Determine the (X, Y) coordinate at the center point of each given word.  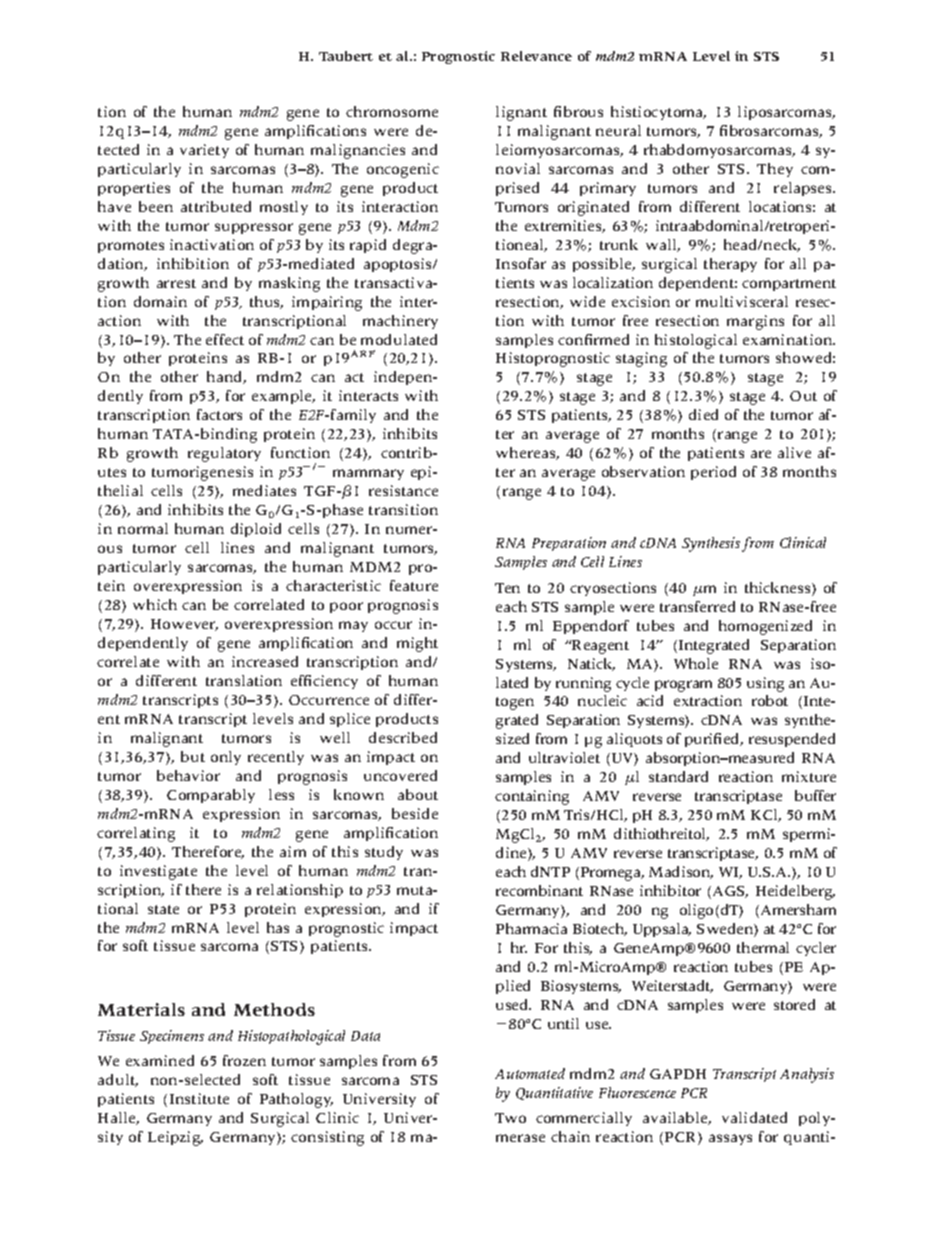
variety (204, 151)
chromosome (392, 111)
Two (510, 1118)
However (184, 625)
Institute (199, 1098)
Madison (681, 872)
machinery (400, 322)
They (775, 170)
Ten (507, 588)
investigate (158, 872)
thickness (779, 589)
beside (415, 813)
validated (754, 1117)
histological (696, 341)
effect (225, 339)
